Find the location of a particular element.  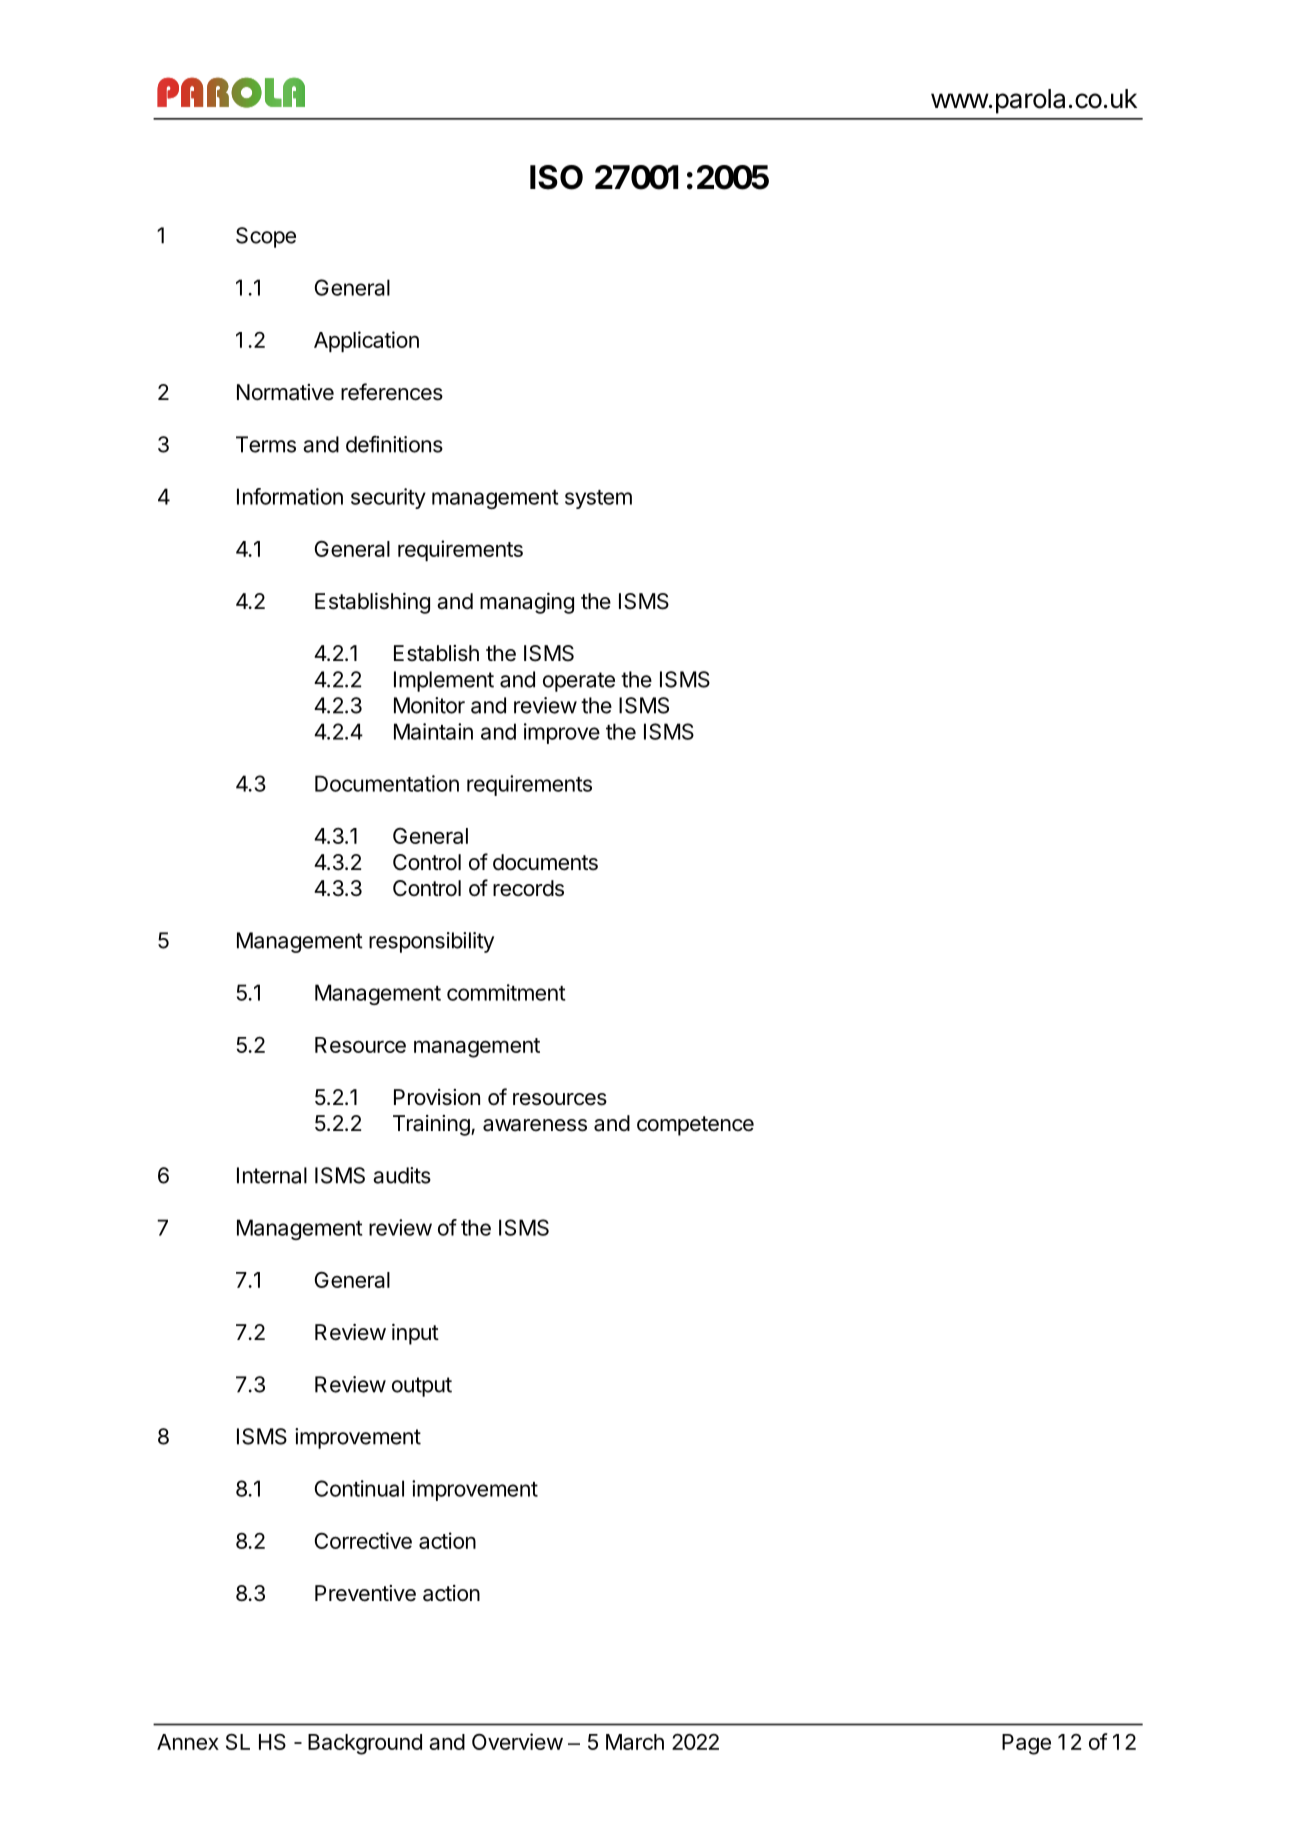

operate is located at coordinates (579, 682).
